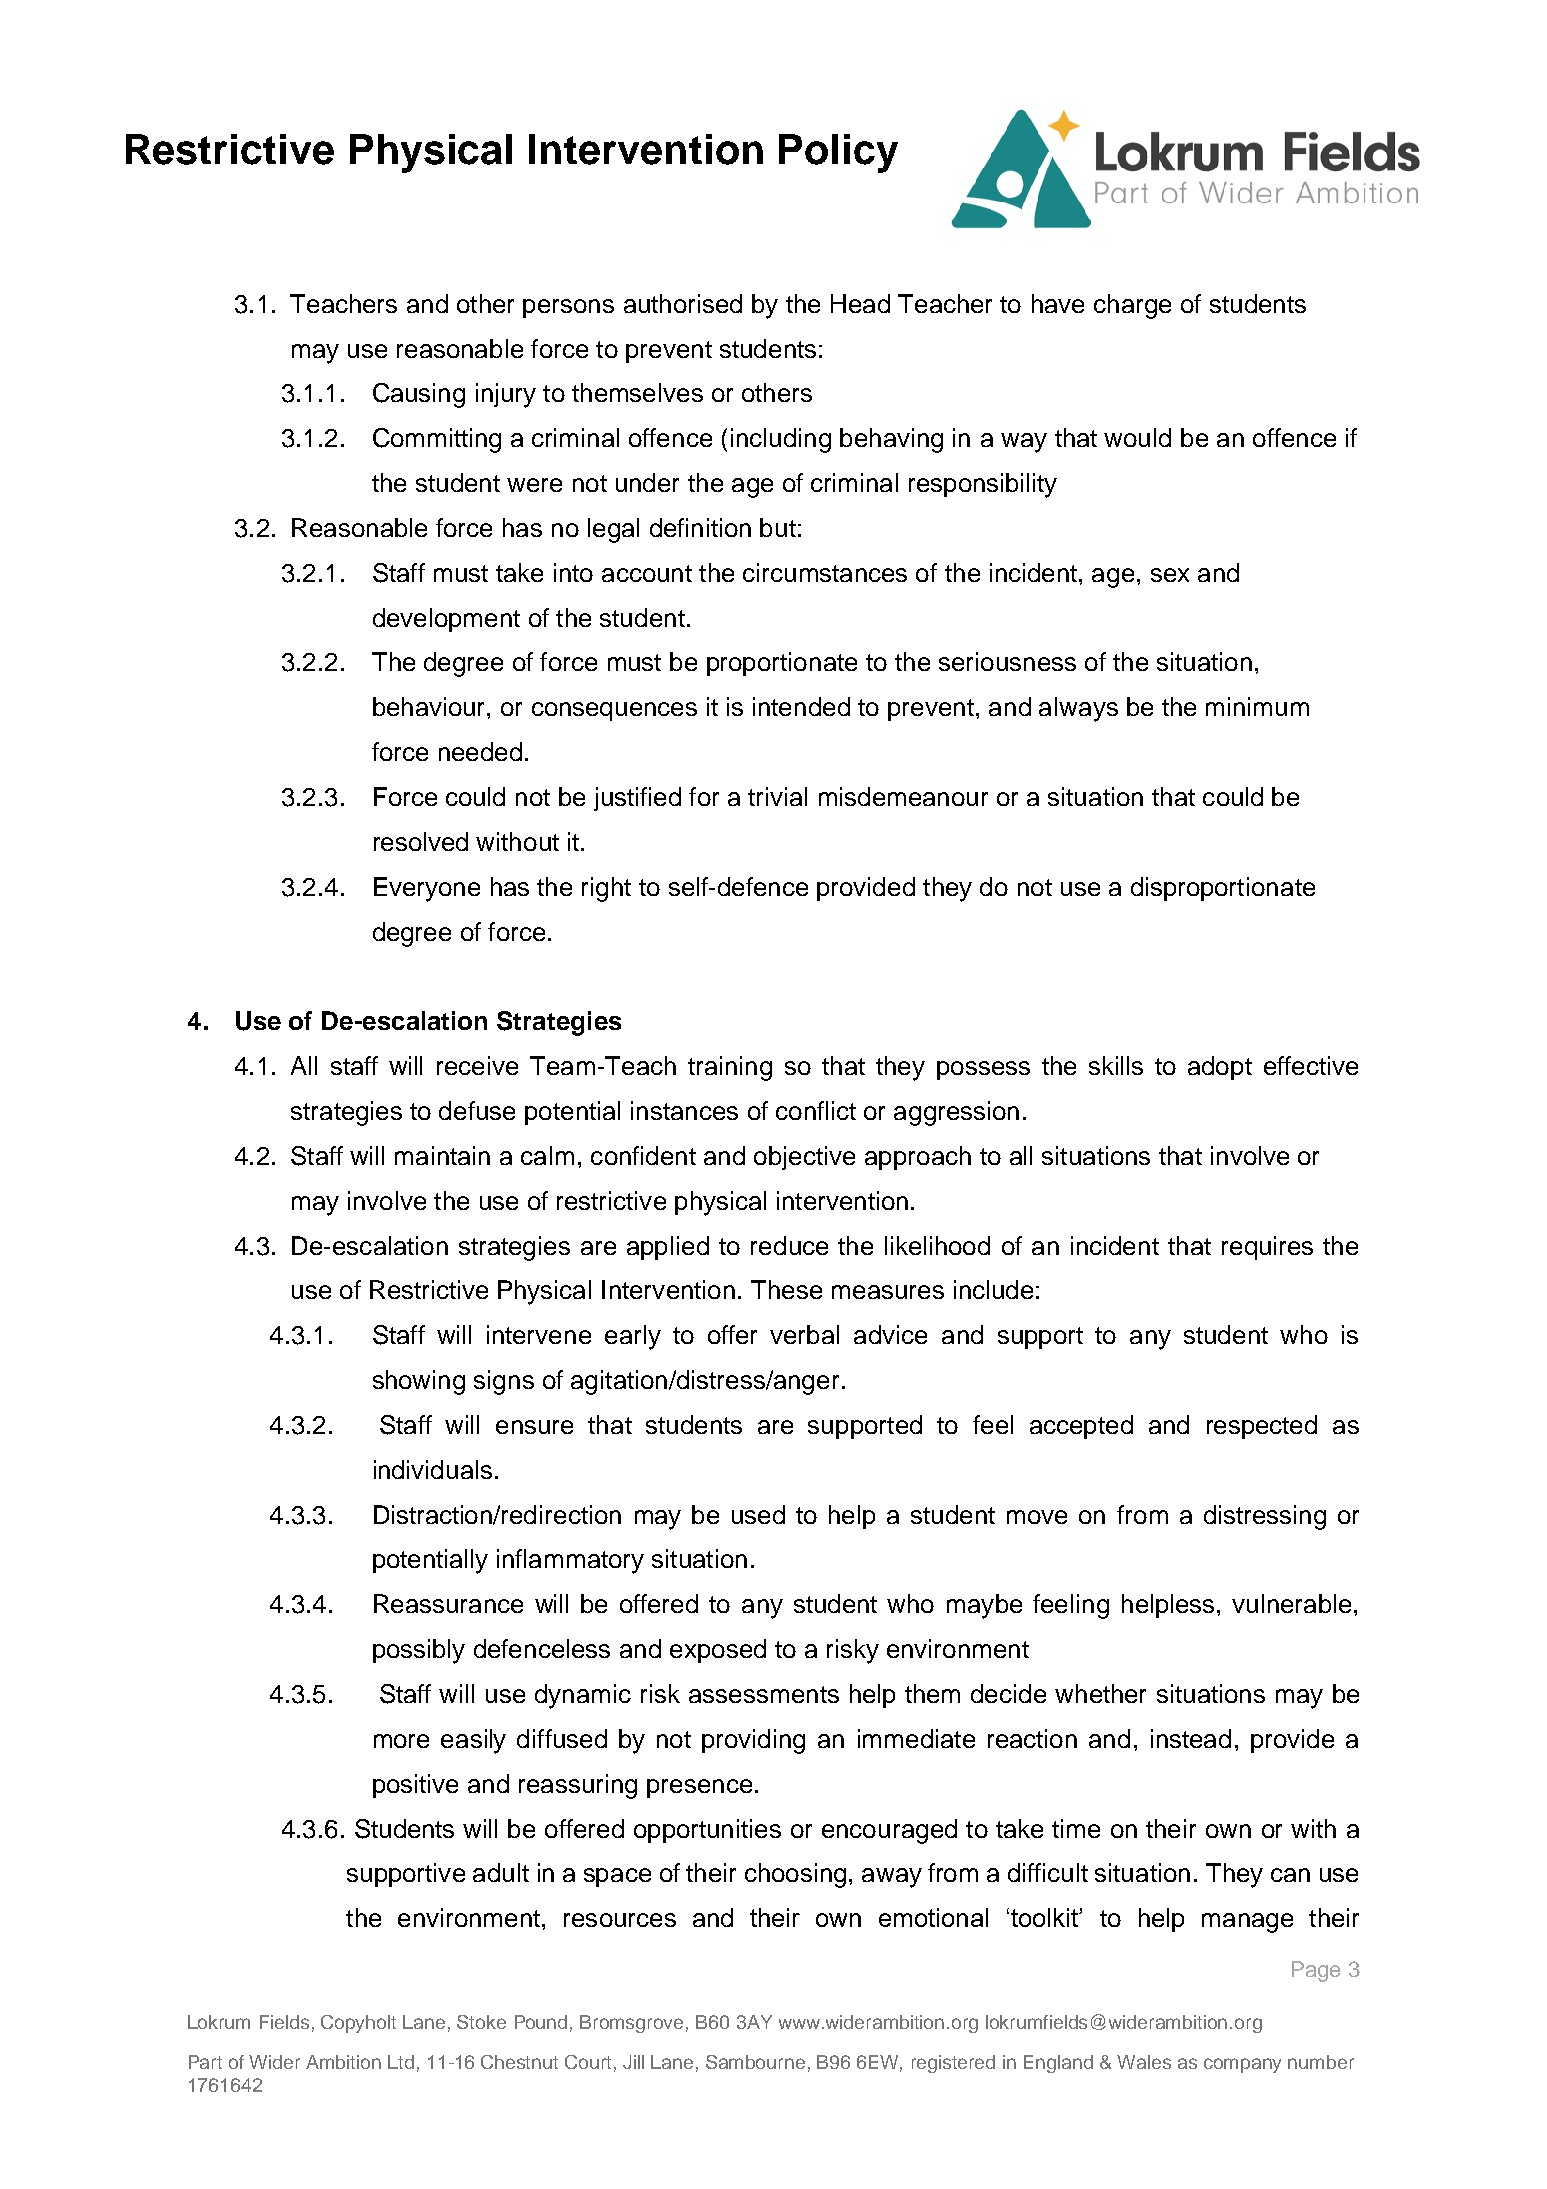 This screenshot has height=2189, width=1547. What do you see at coordinates (777, 796) in the screenshot?
I see `trivial` at bounding box center [777, 796].
